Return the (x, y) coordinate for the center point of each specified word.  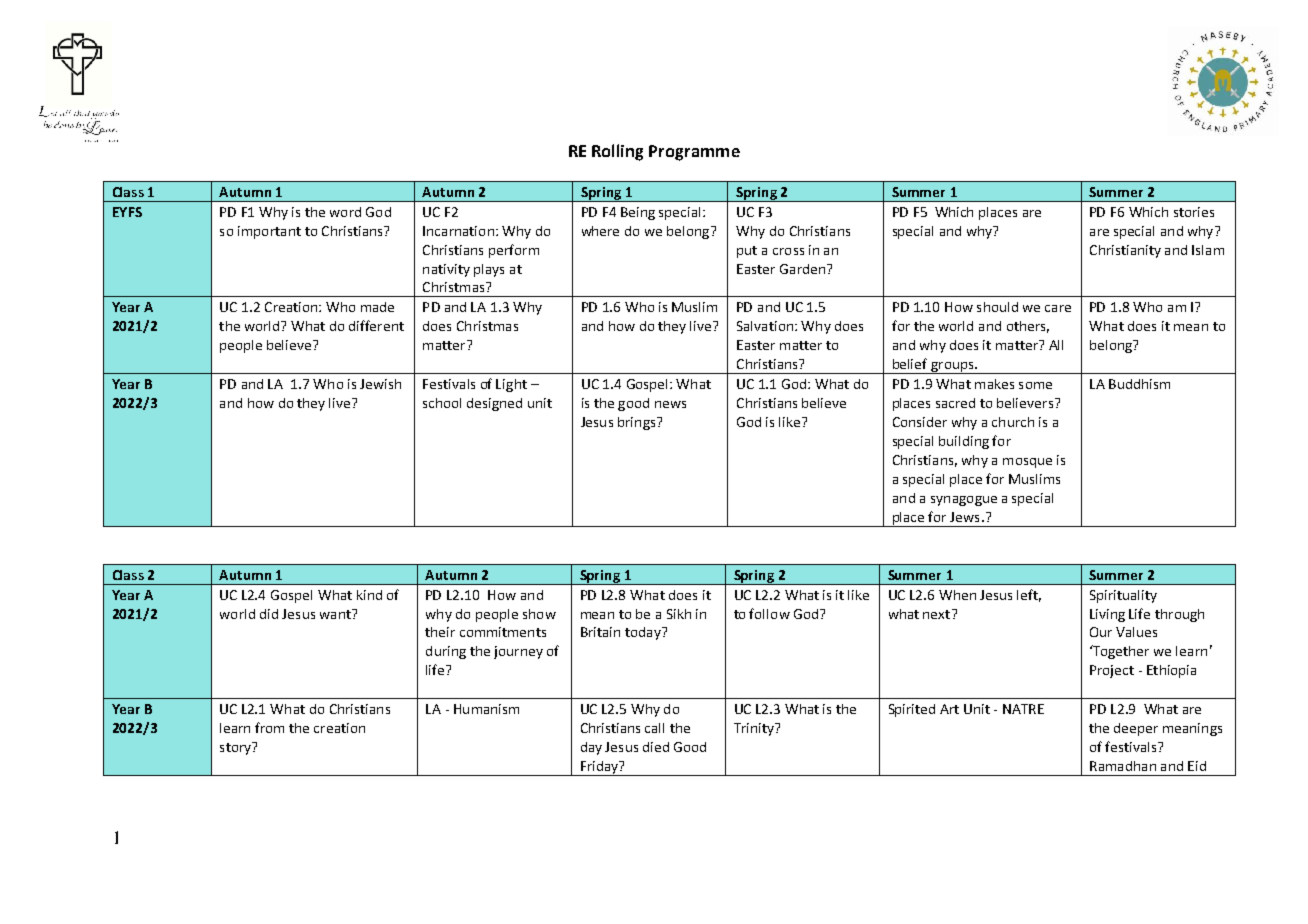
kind (369, 595)
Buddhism (1139, 384)
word (345, 212)
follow (769, 613)
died (656, 747)
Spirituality (1123, 596)
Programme (694, 153)
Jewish (380, 384)
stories (1194, 212)
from (269, 727)
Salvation (765, 326)
